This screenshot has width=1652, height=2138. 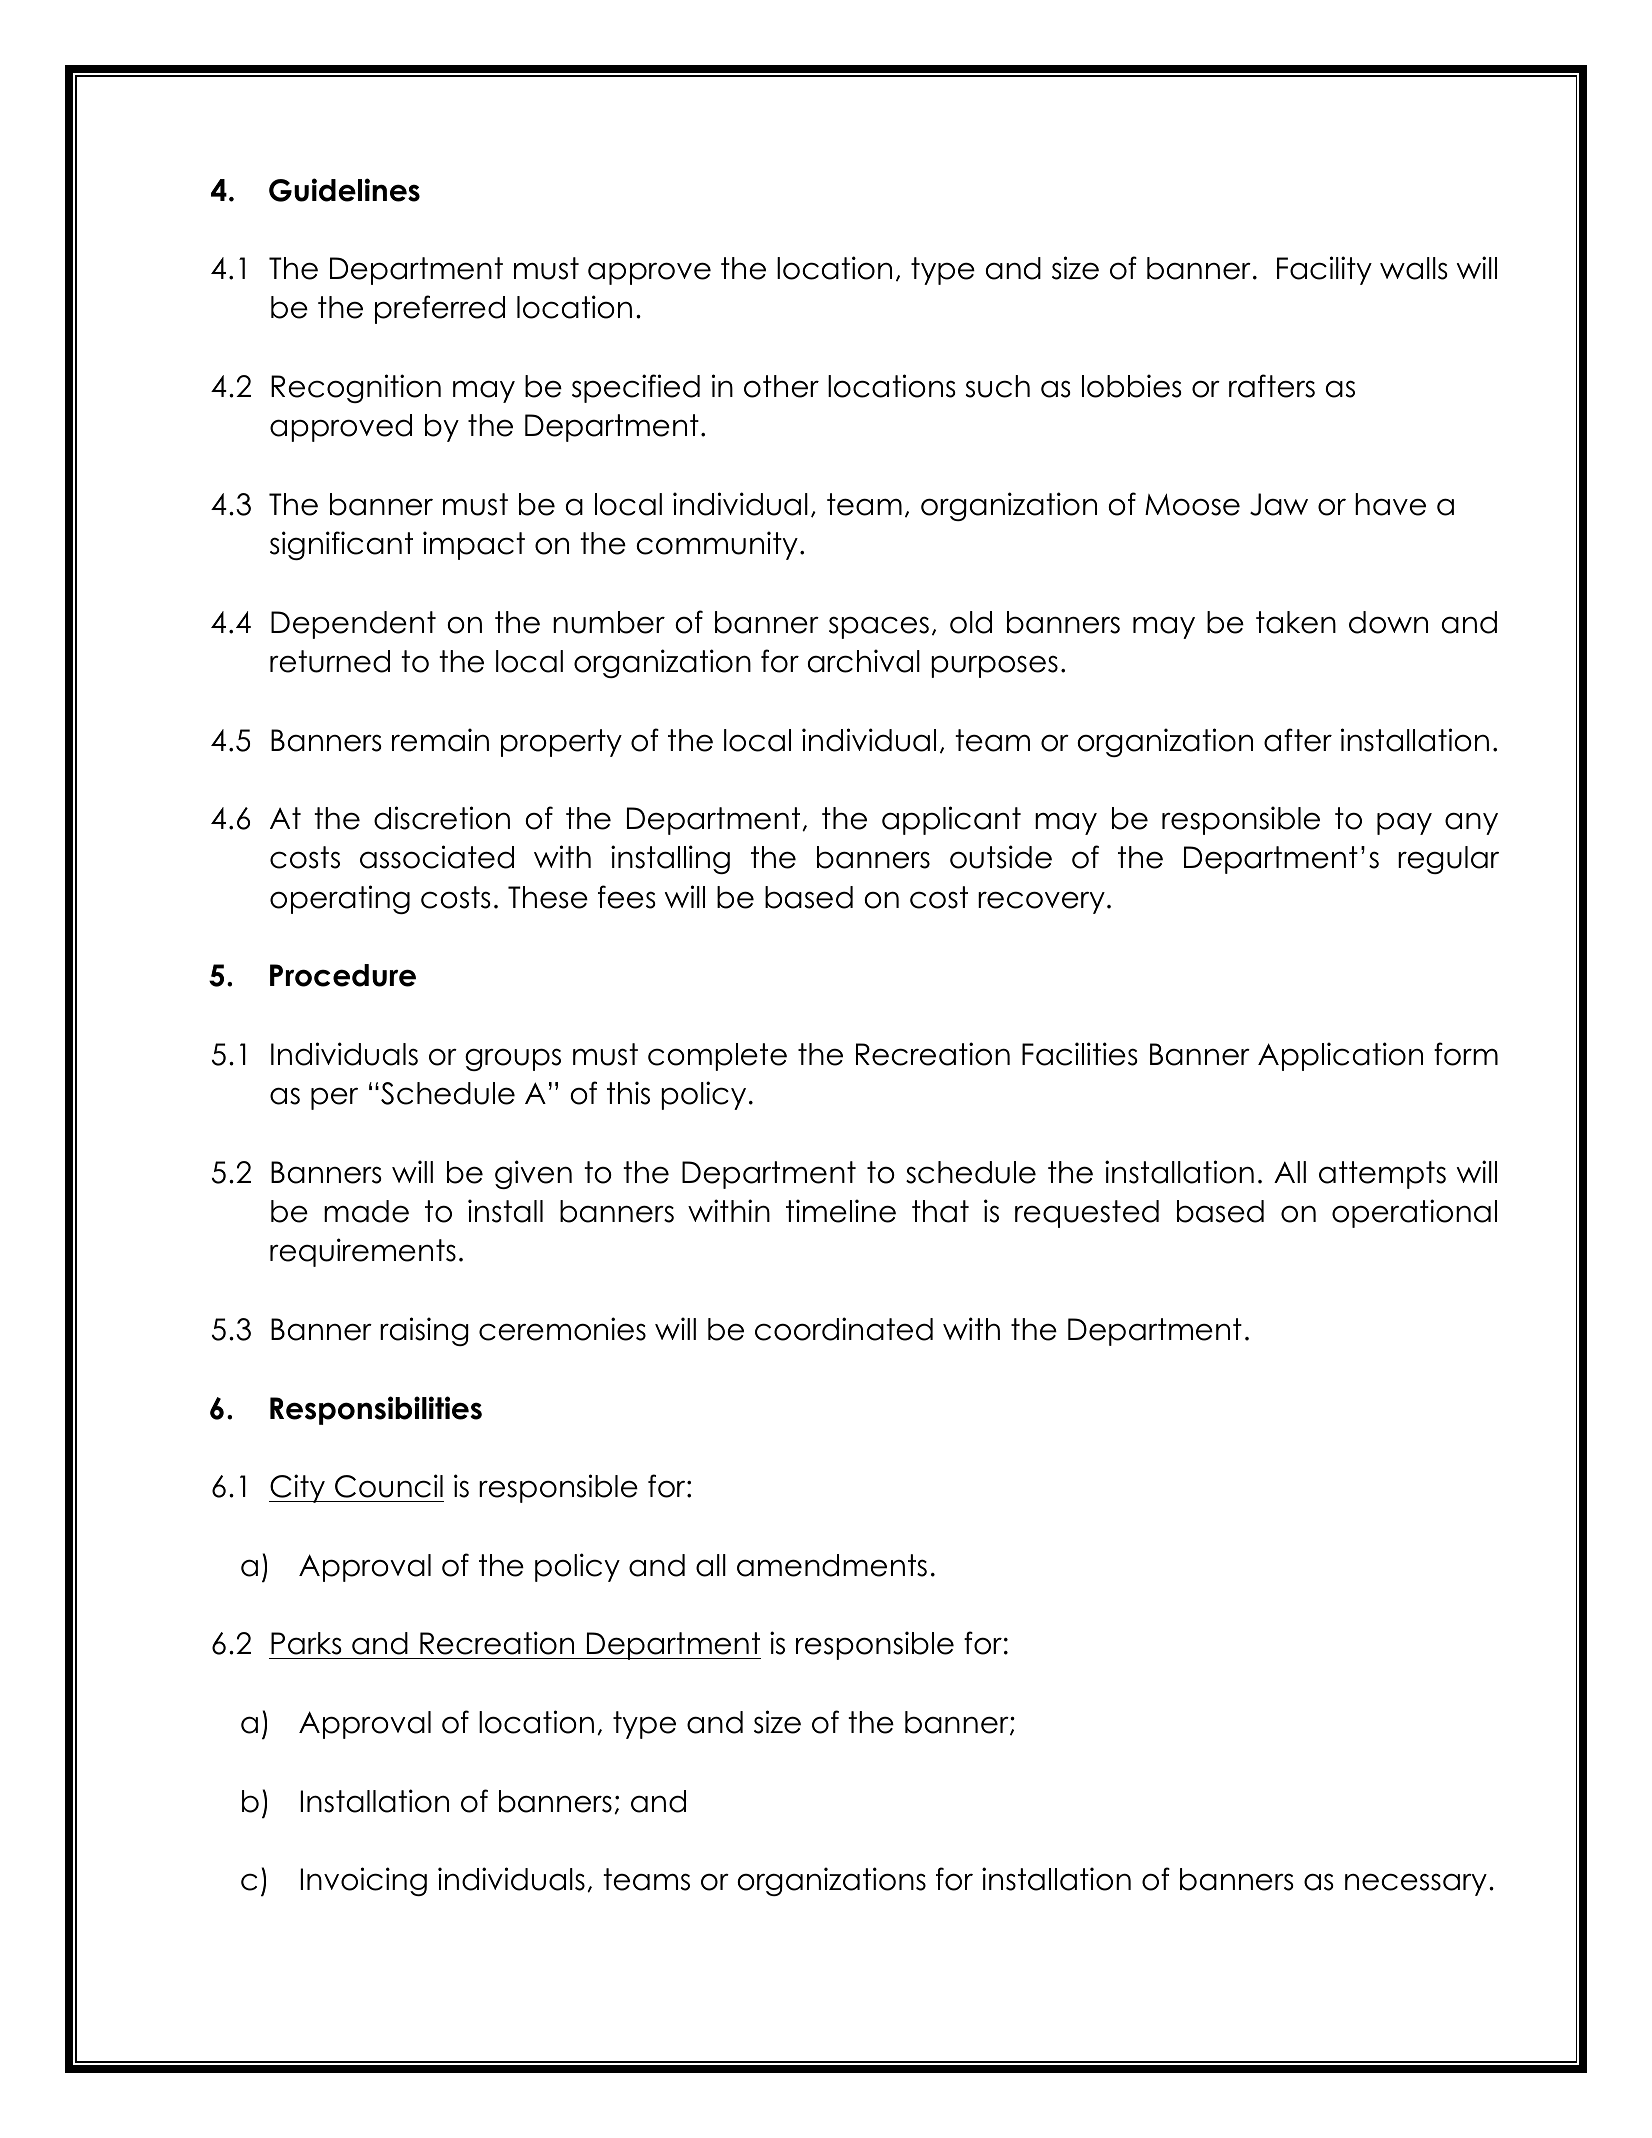 I want to click on Dependent, so click(x=353, y=625).
